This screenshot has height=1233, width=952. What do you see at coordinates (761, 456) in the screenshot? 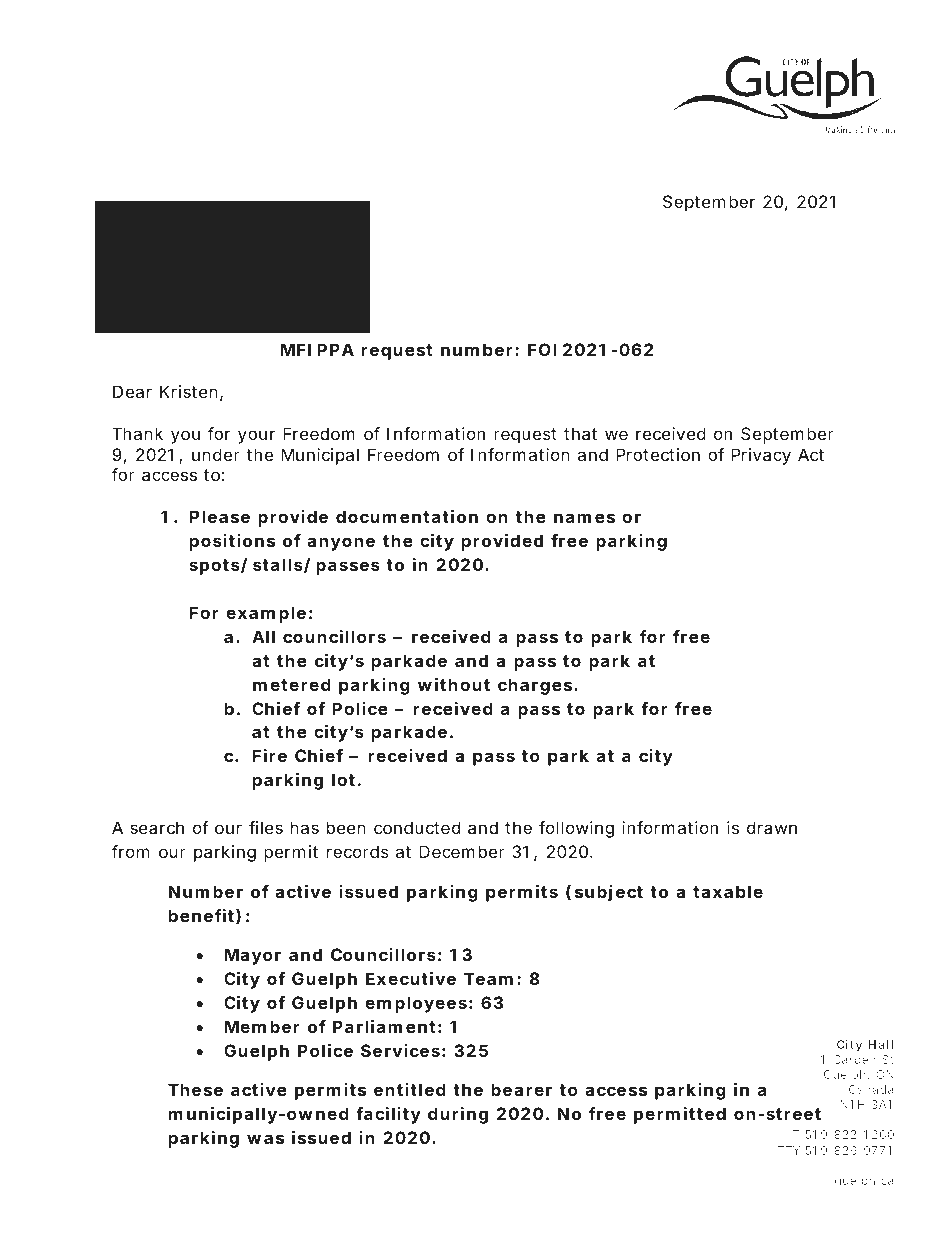
I see `Privacy` at bounding box center [761, 456].
